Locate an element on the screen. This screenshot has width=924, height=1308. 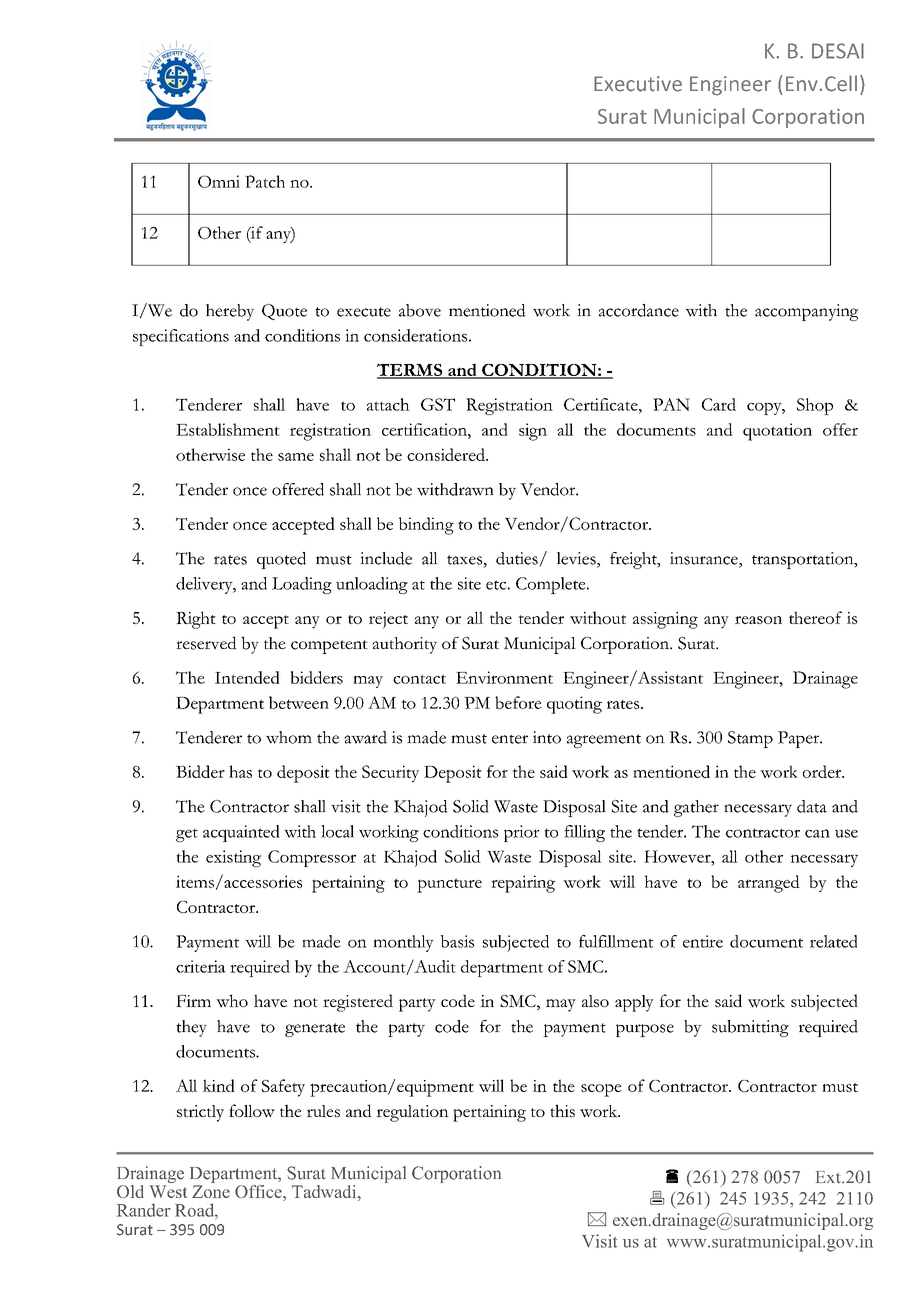
basis is located at coordinates (457, 941).
